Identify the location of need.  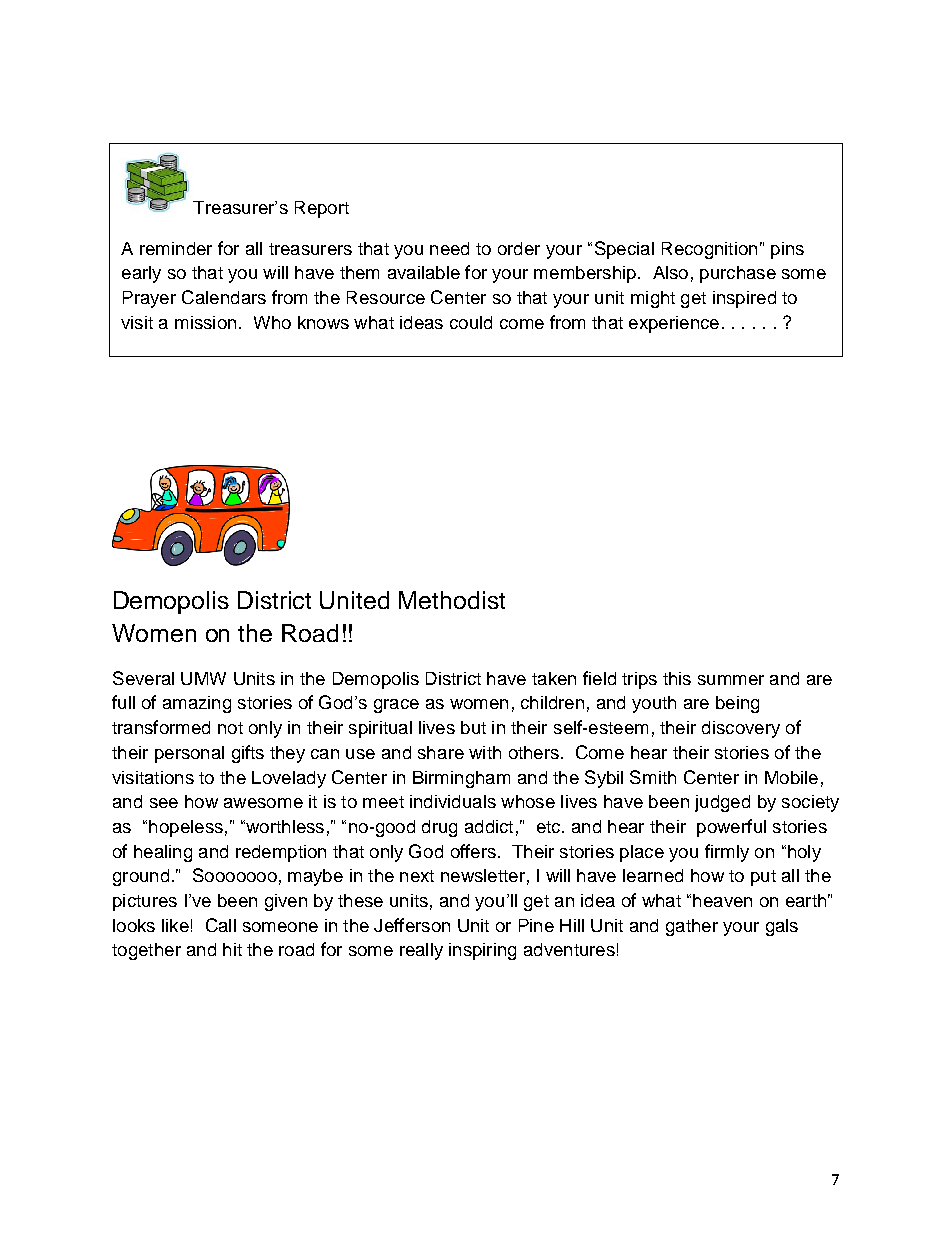
(449, 248).
